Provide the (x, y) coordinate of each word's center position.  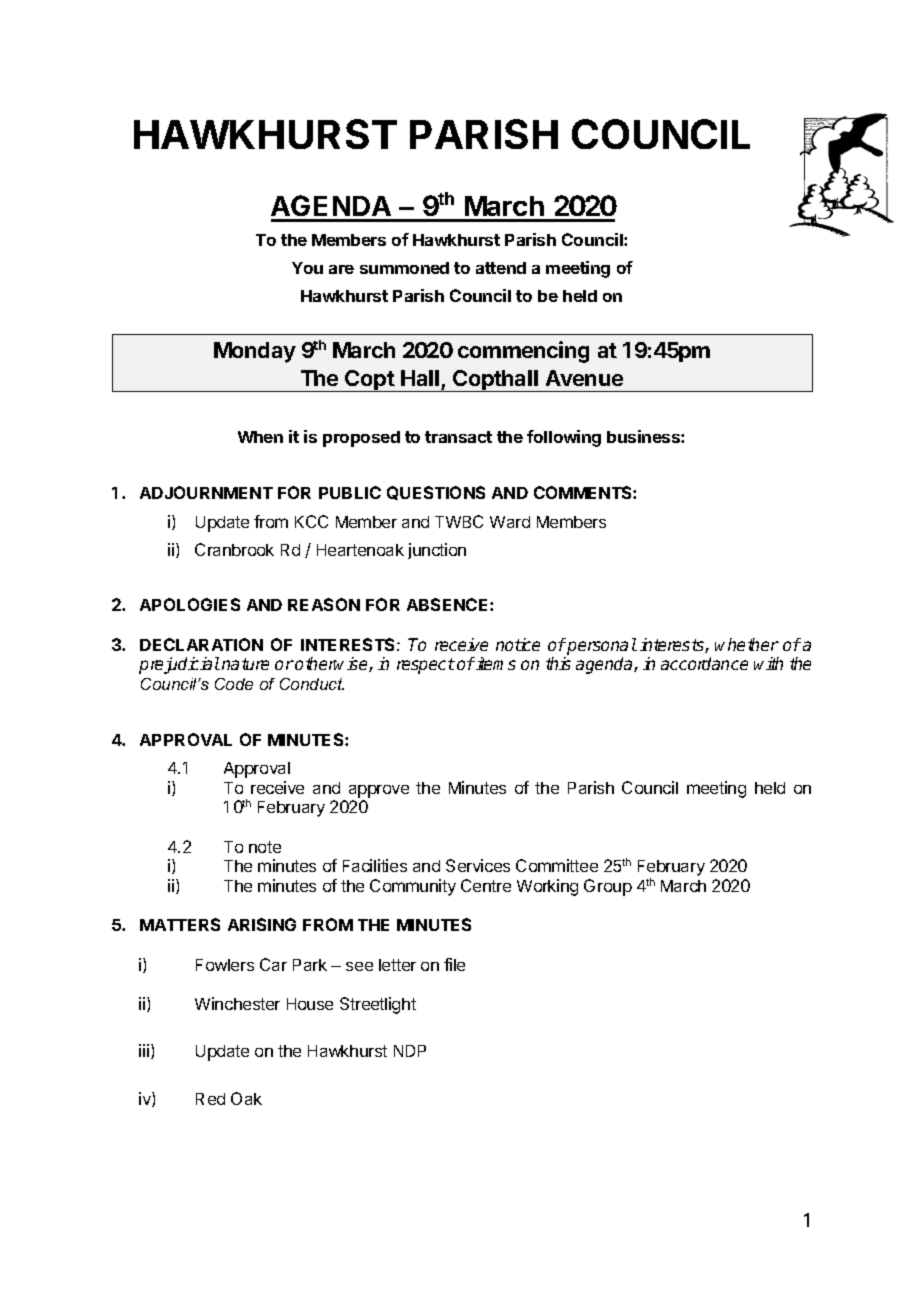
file (454, 964)
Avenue (584, 378)
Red (210, 1099)
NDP (410, 1051)
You (307, 268)
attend (501, 268)
